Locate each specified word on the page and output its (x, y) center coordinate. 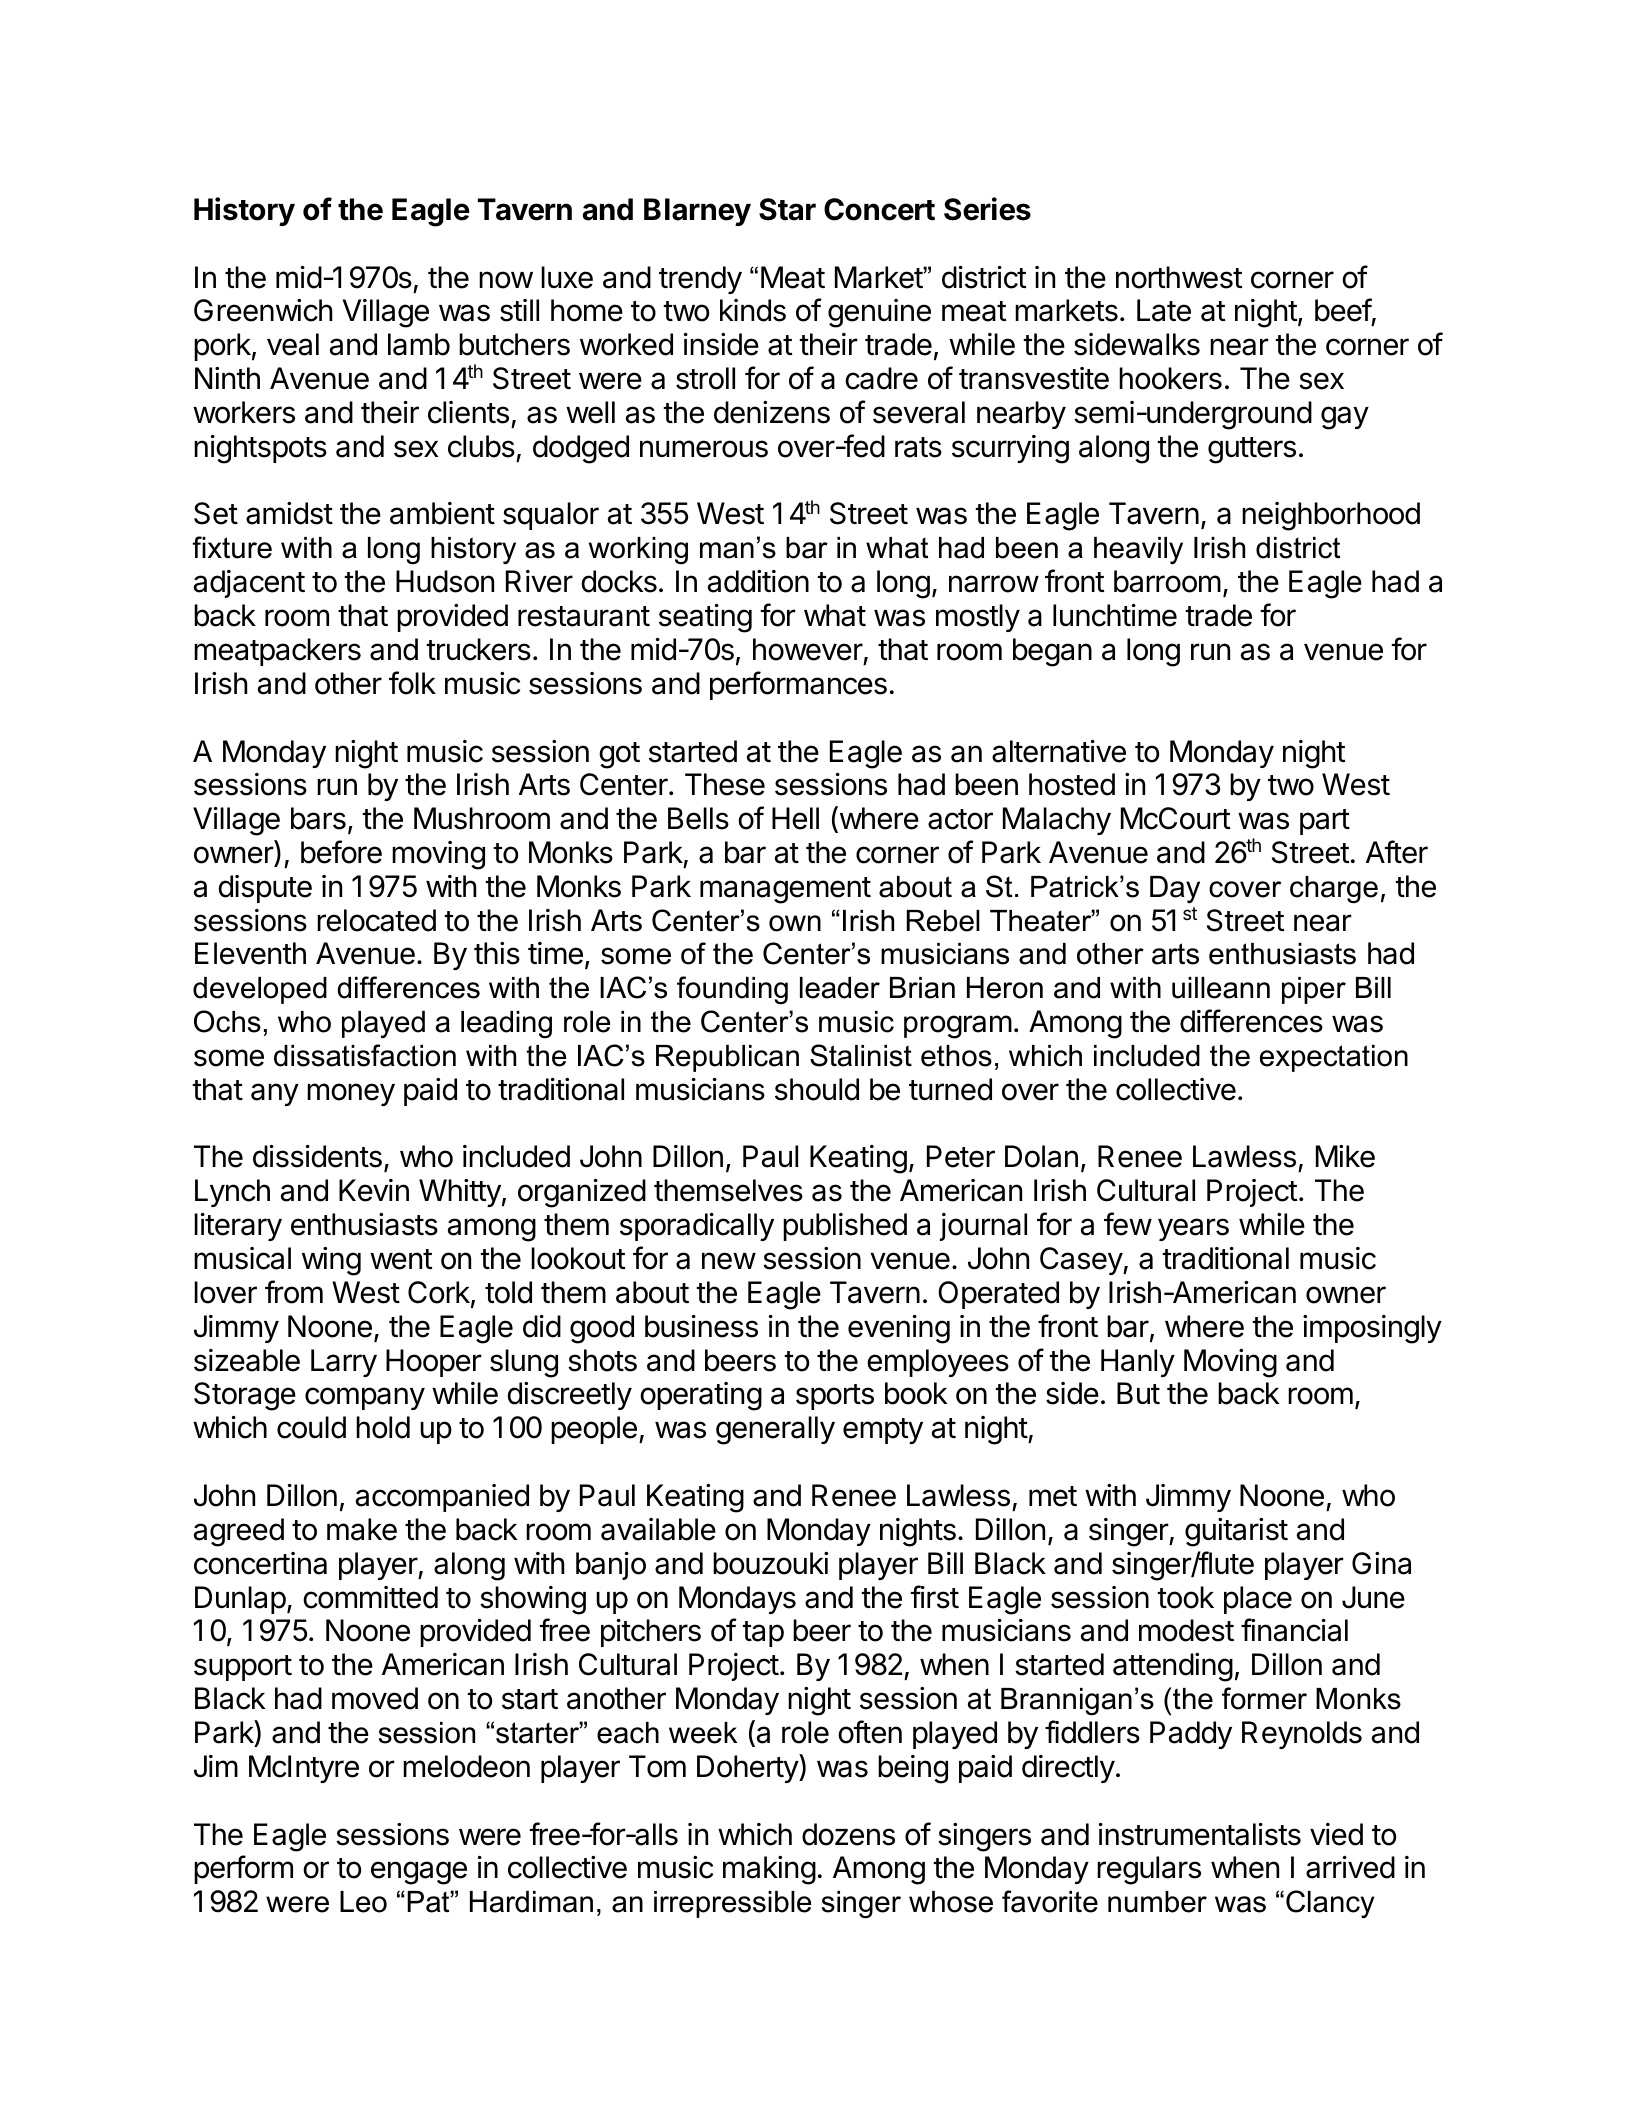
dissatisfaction (365, 1055)
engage (419, 1873)
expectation (1334, 1058)
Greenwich (263, 310)
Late (1164, 310)
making (769, 1870)
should (817, 1089)
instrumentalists (1200, 1834)
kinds (753, 310)
